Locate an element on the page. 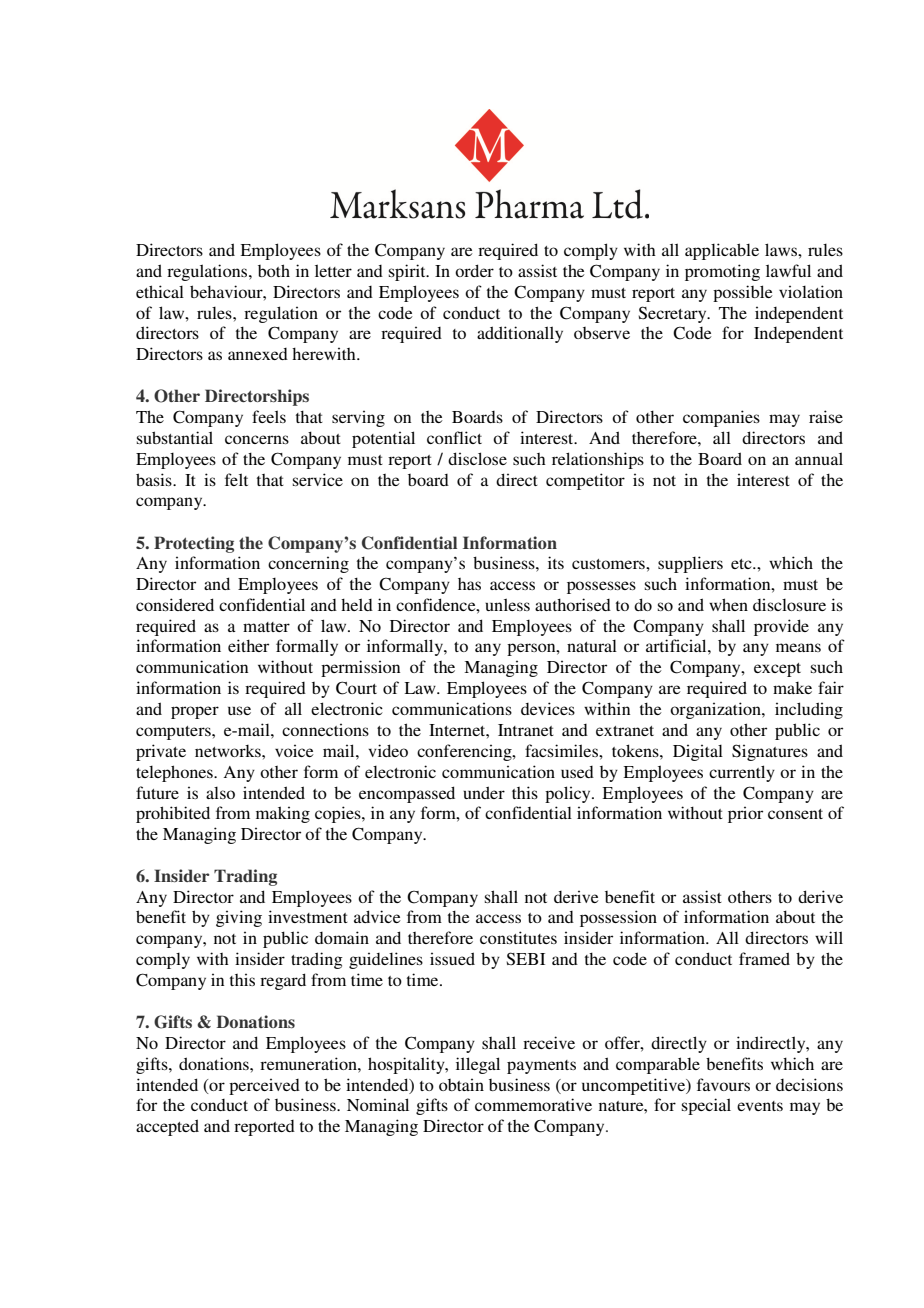 Image resolution: width=924 pixels, height=1308 pixels. order is located at coordinates (474, 270).
